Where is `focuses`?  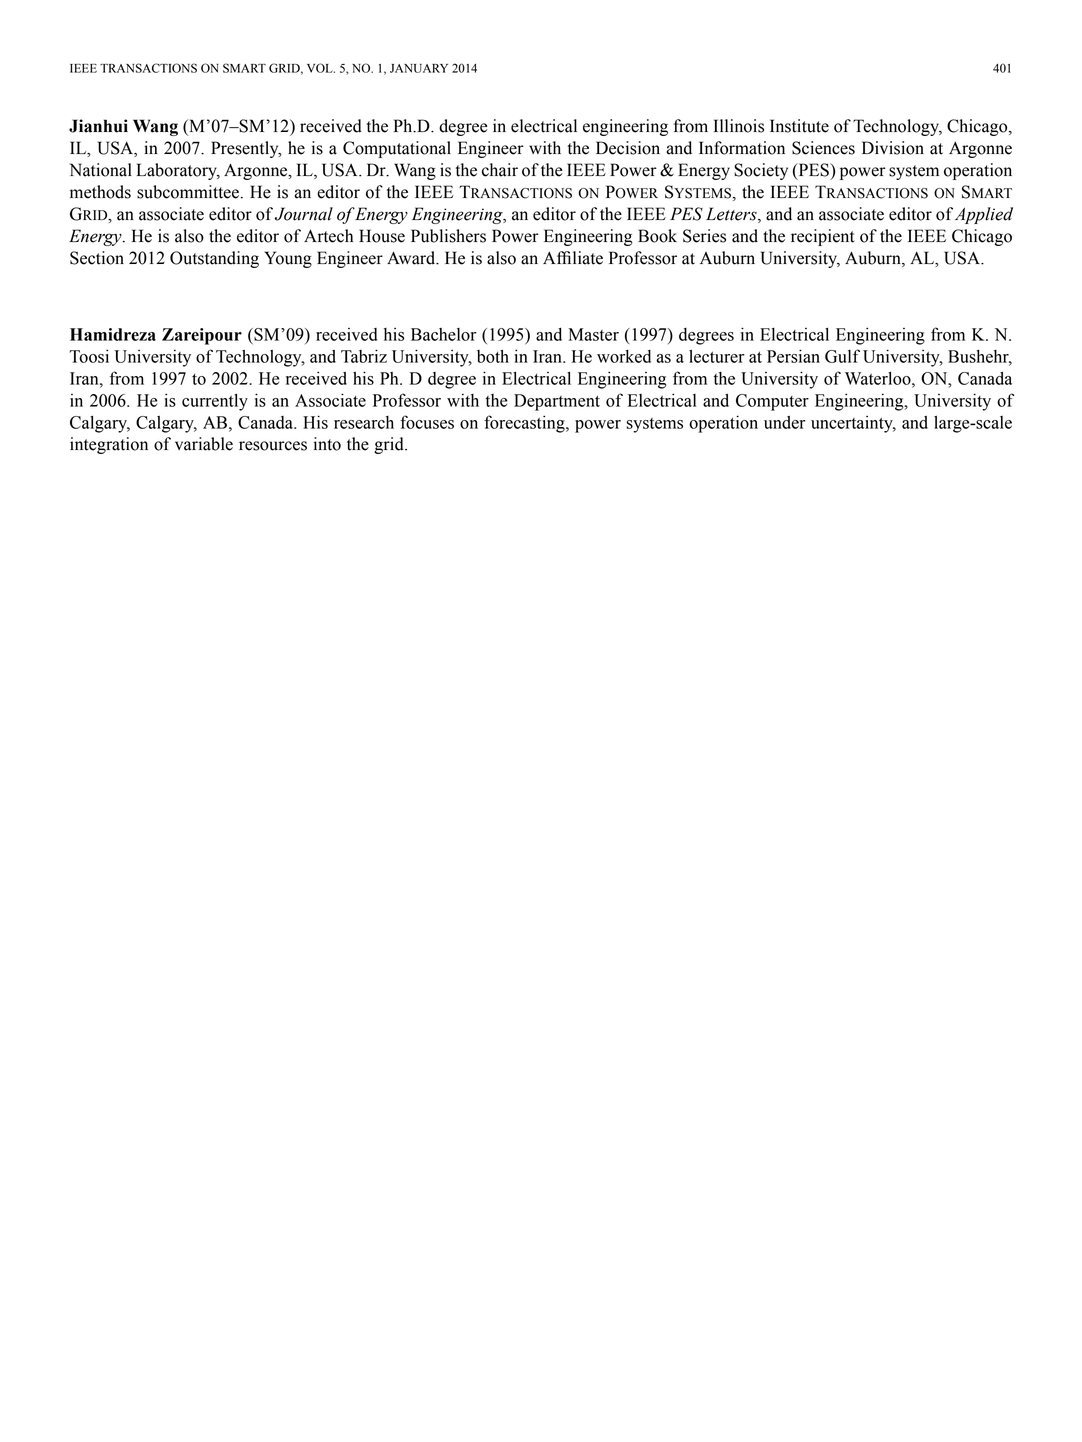
focuses is located at coordinates (427, 422).
